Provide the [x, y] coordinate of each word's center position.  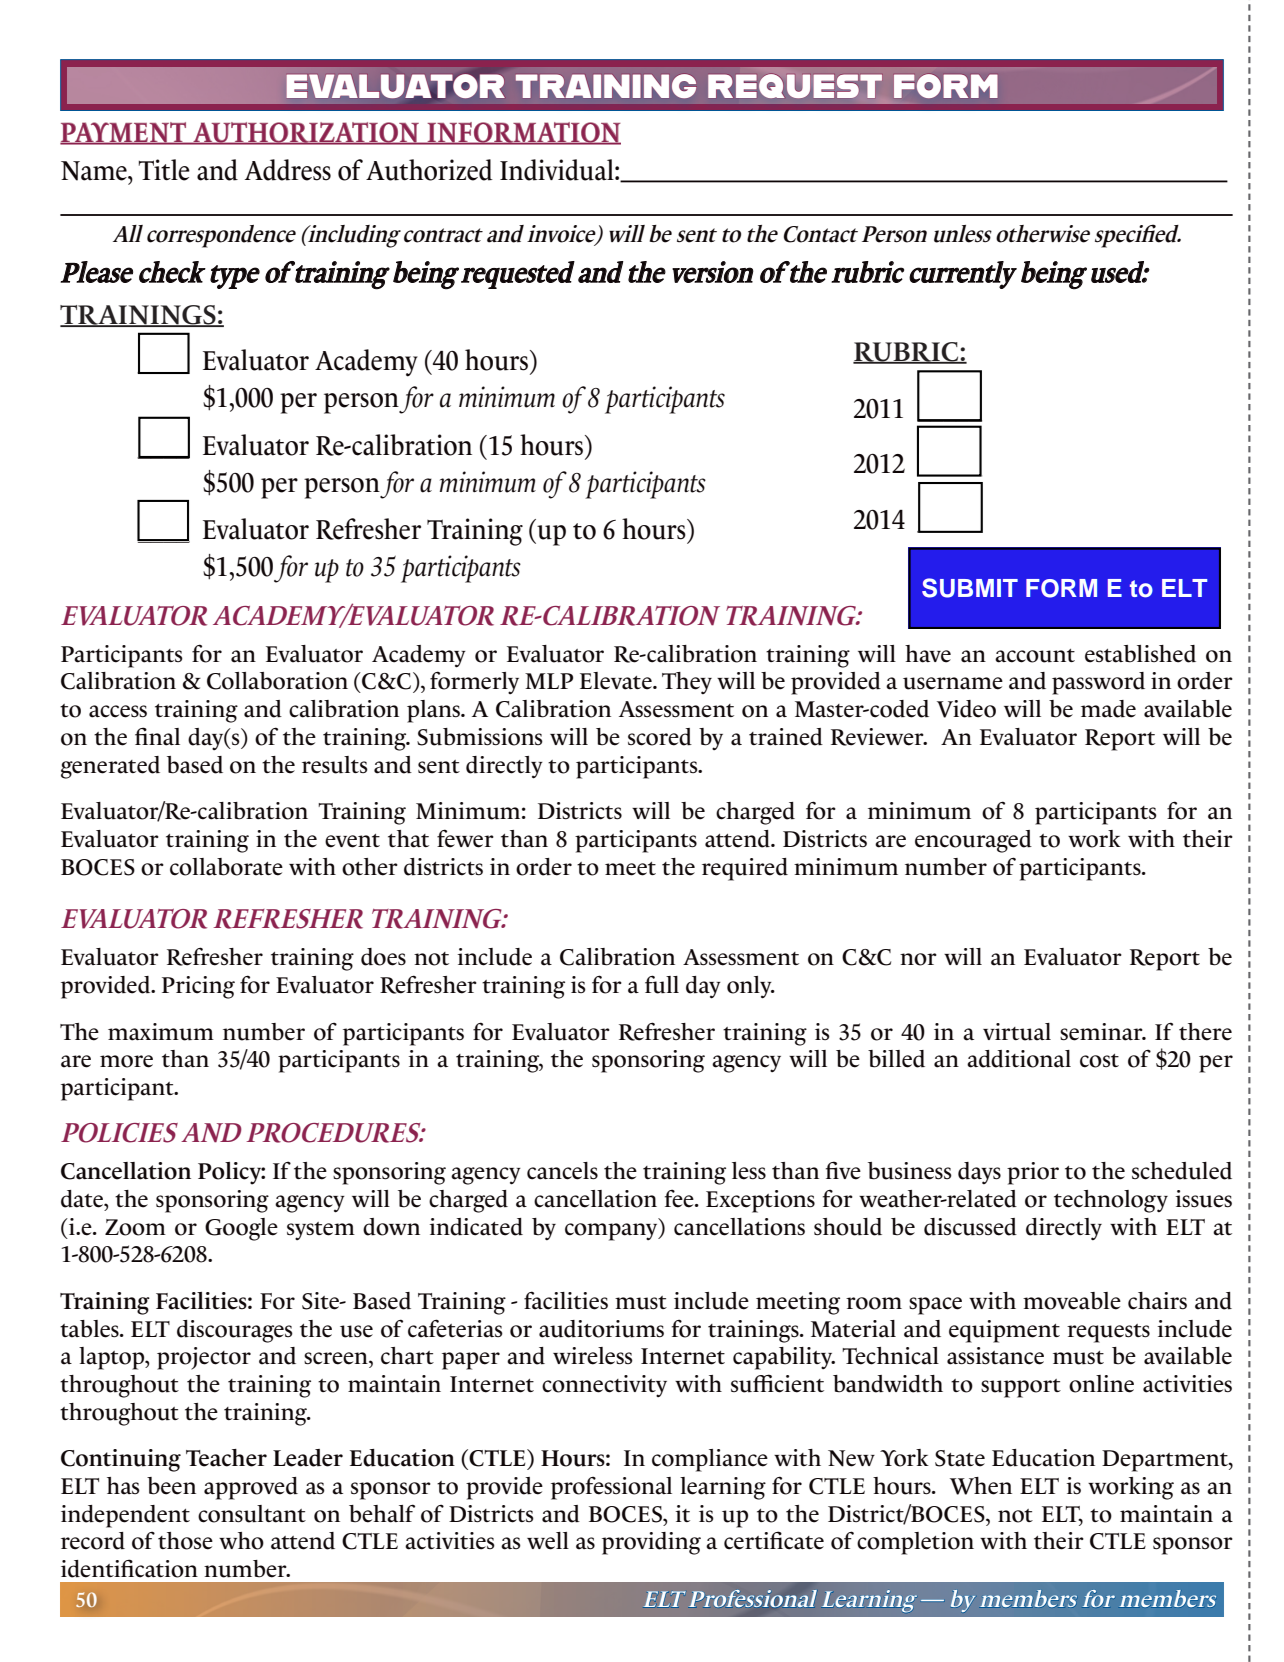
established [1140, 654]
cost [1099, 1061]
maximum [161, 1032]
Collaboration [277, 681]
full [662, 984]
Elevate [617, 681]
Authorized [429, 170]
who [241, 1541]
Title [164, 170]
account [1035, 656]
